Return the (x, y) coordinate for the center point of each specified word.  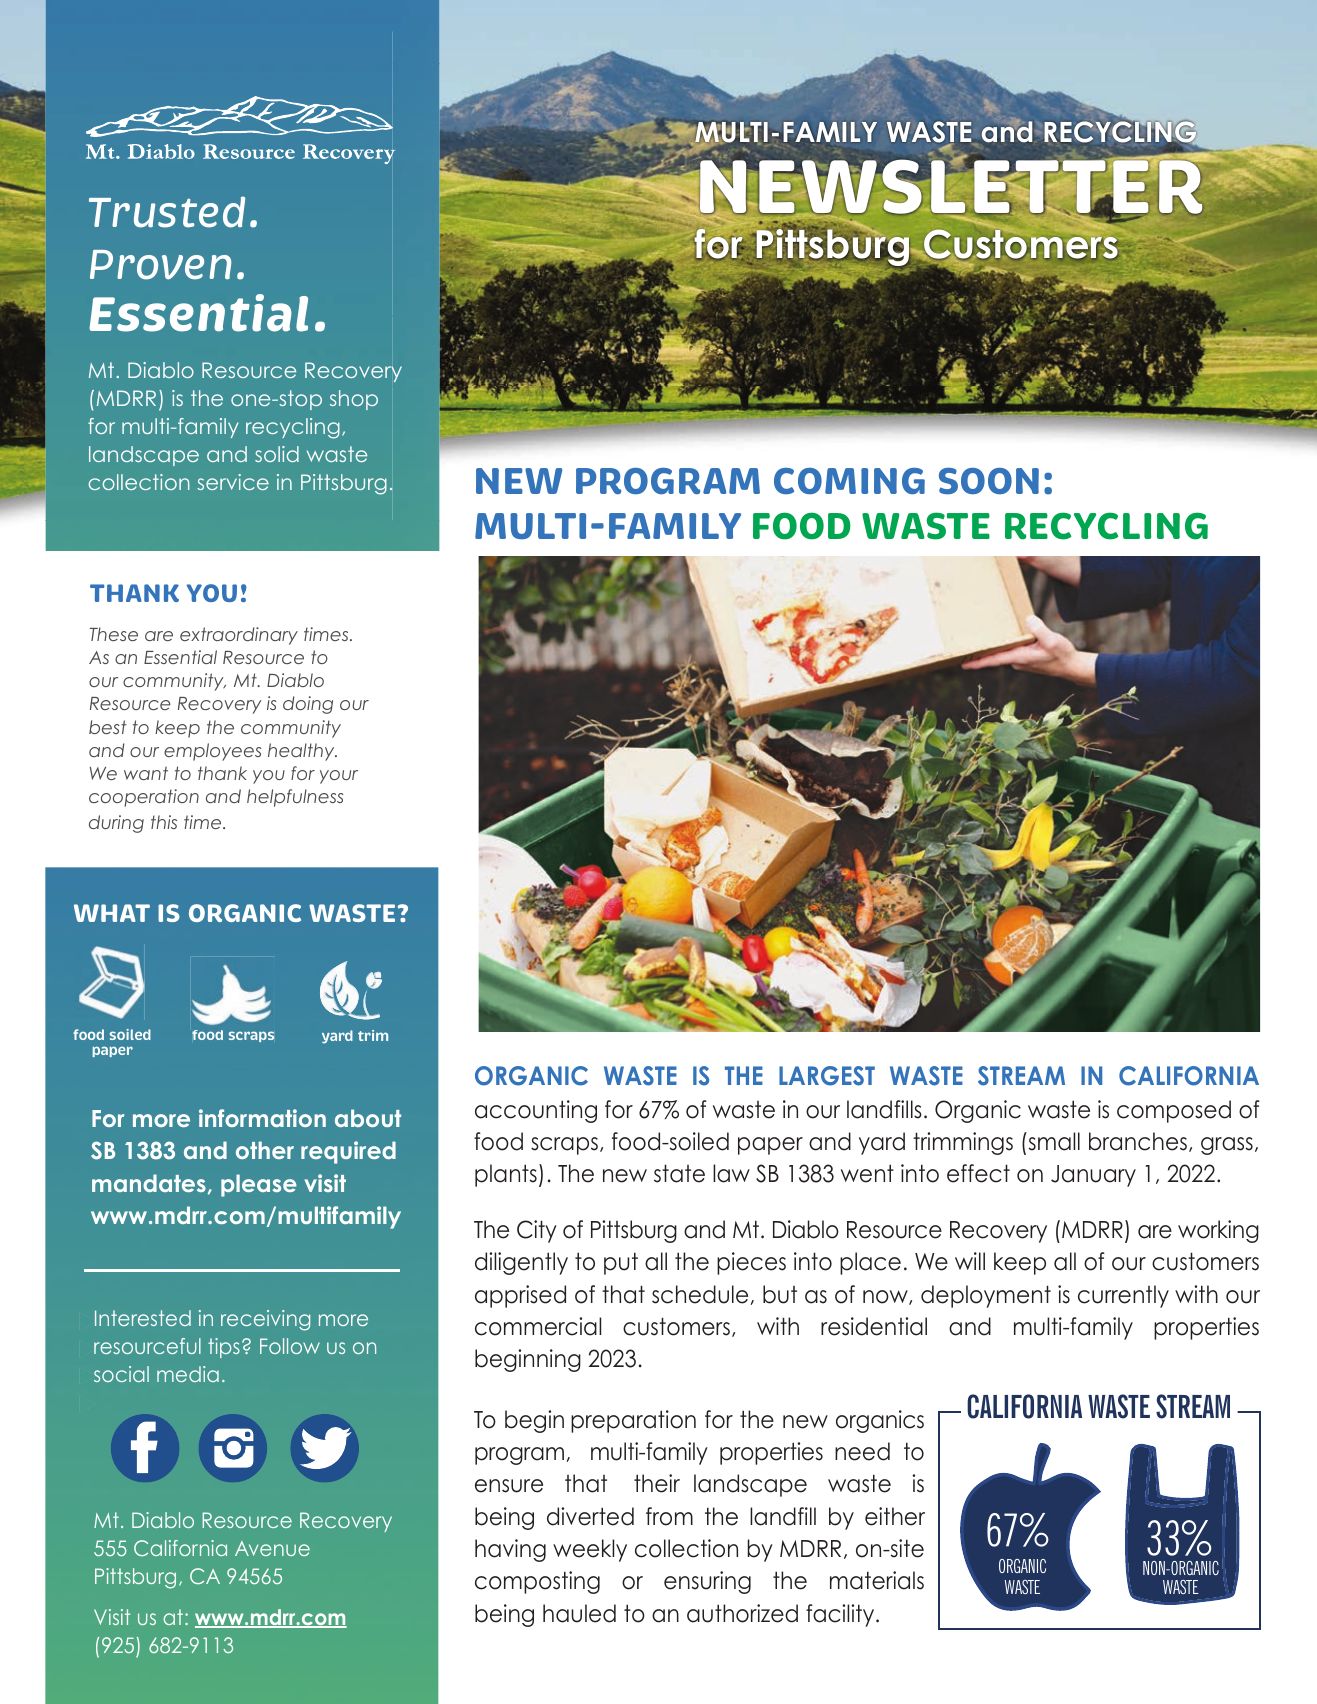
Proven (160, 265)
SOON (989, 481)
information (262, 1118)
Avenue (272, 1548)
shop (354, 400)
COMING (849, 481)
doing (308, 705)
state (679, 1173)
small (1053, 1141)
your (339, 777)
